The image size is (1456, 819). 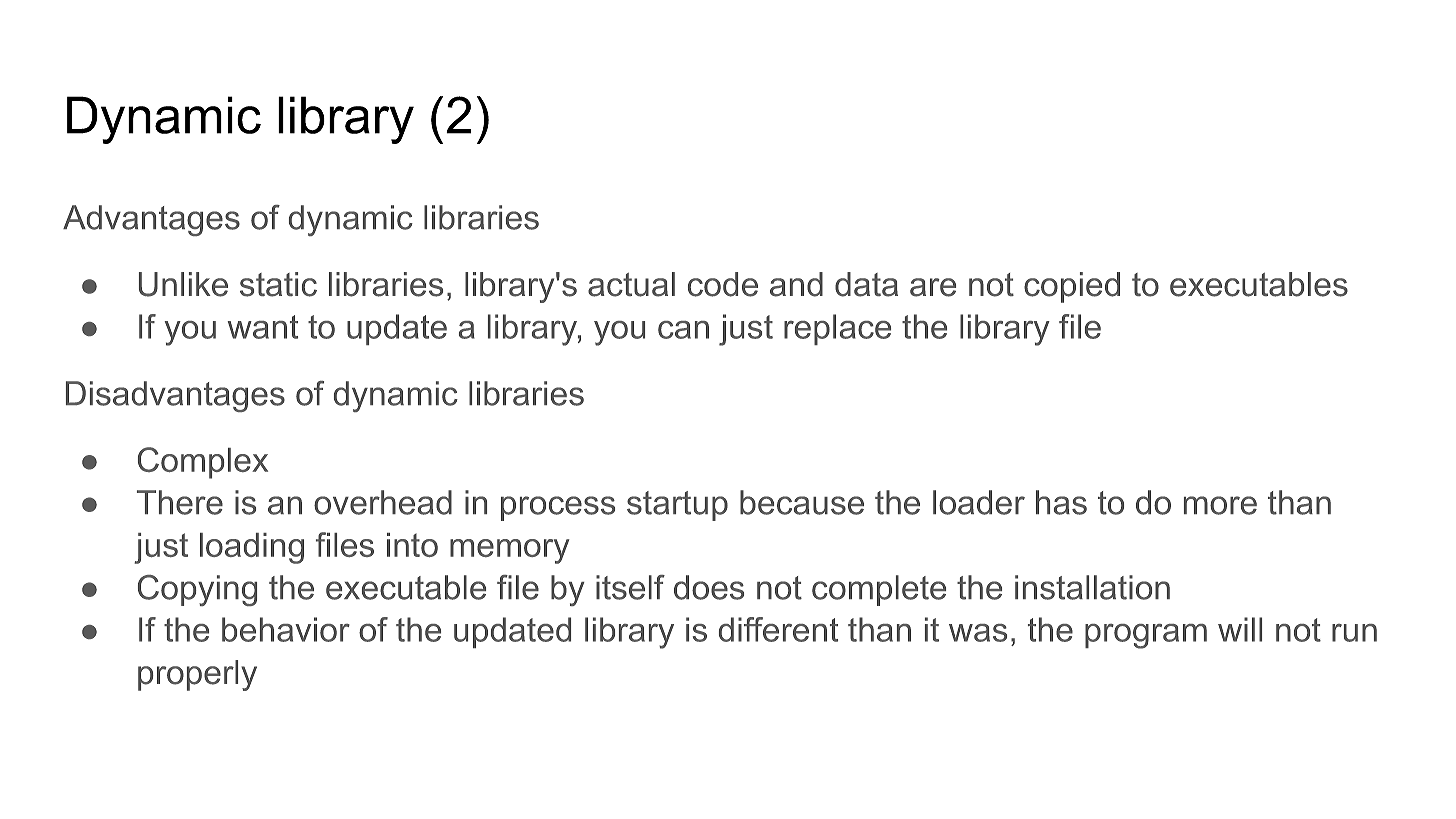 I want to click on properly, so click(x=197, y=675).
